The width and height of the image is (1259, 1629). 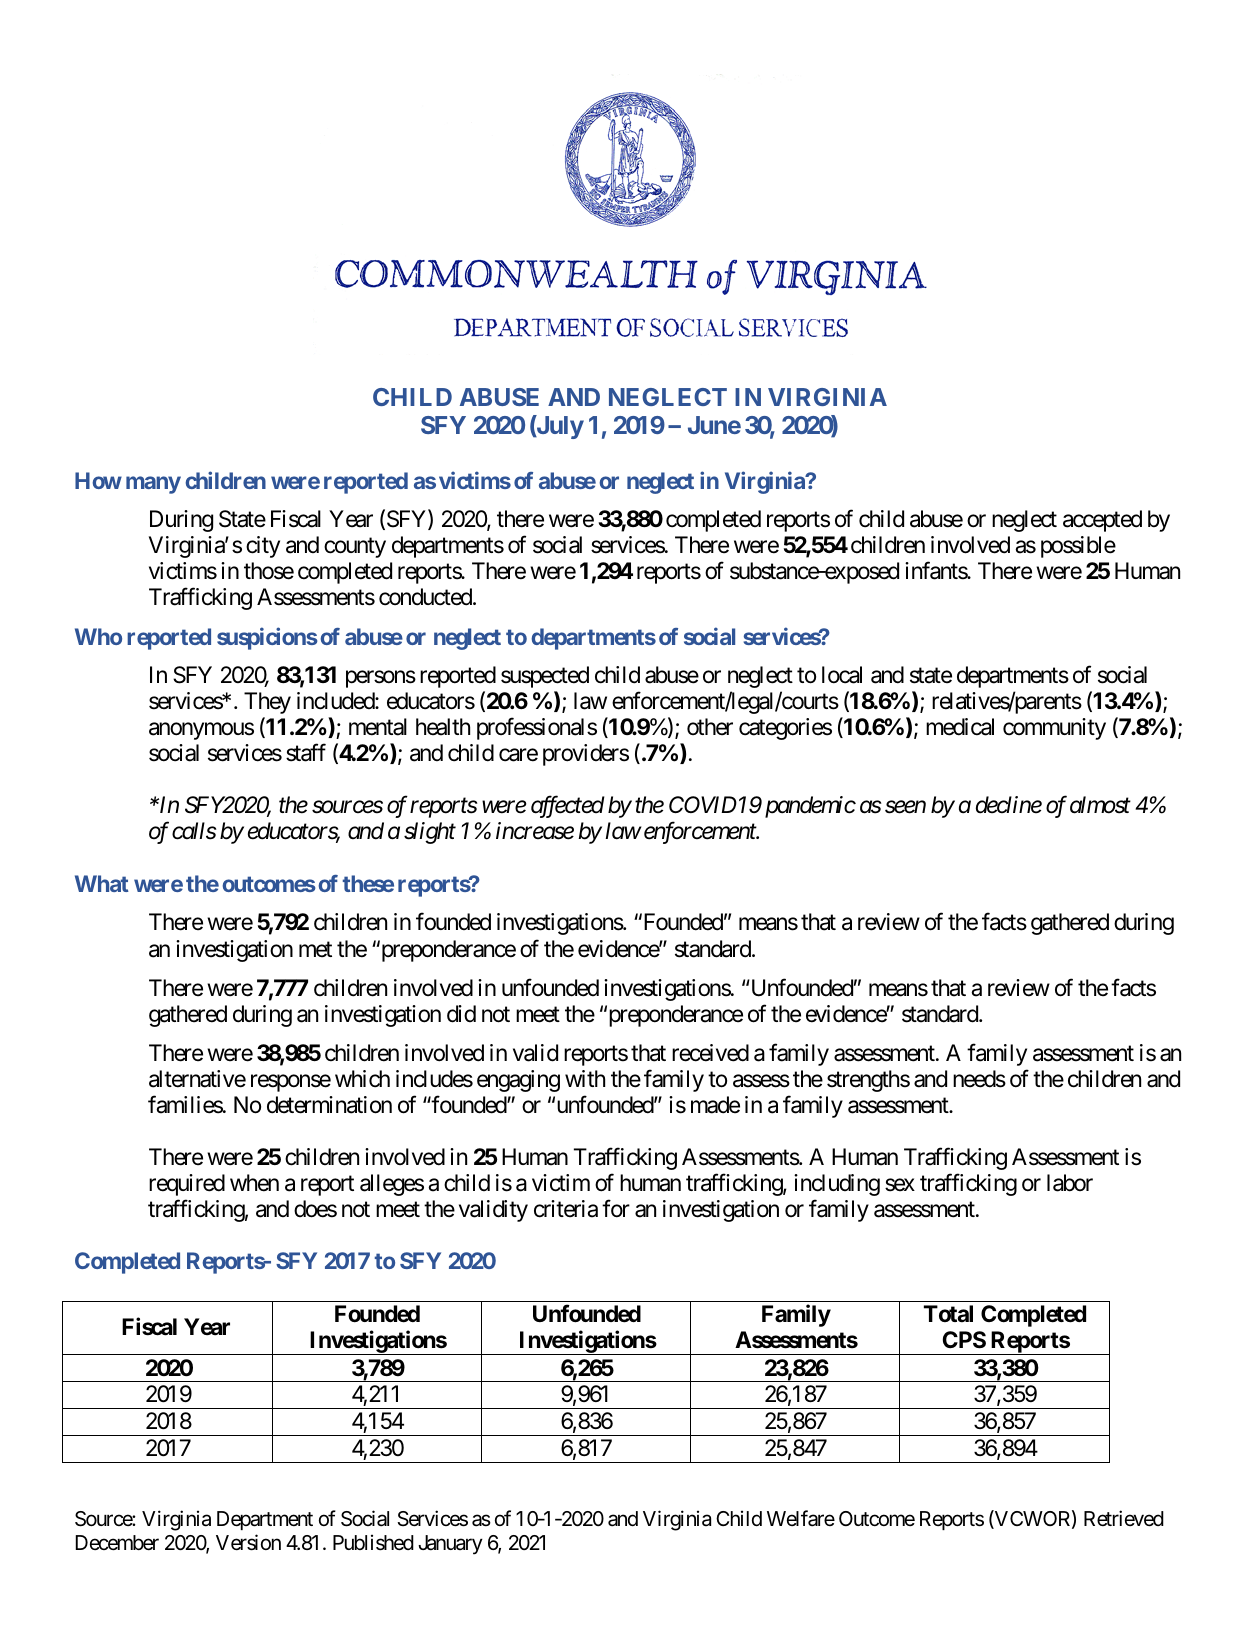 What do you see at coordinates (566, 1209) in the image?
I see `criteria` at bounding box center [566, 1209].
